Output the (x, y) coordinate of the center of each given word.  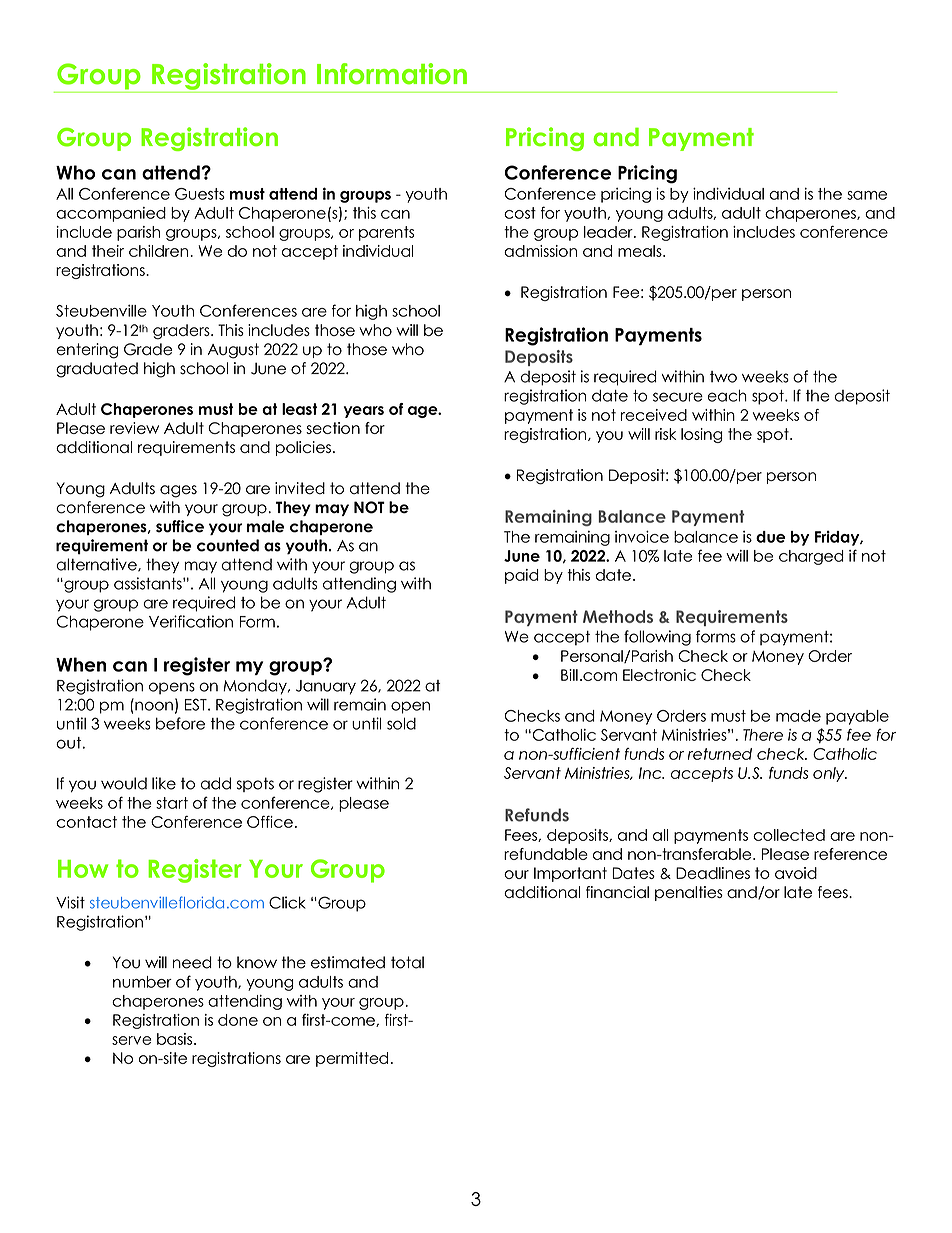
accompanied (111, 214)
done (238, 1020)
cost (520, 213)
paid (522, 576)
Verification (191, 621)
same (867, 195)
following (657, 638)
